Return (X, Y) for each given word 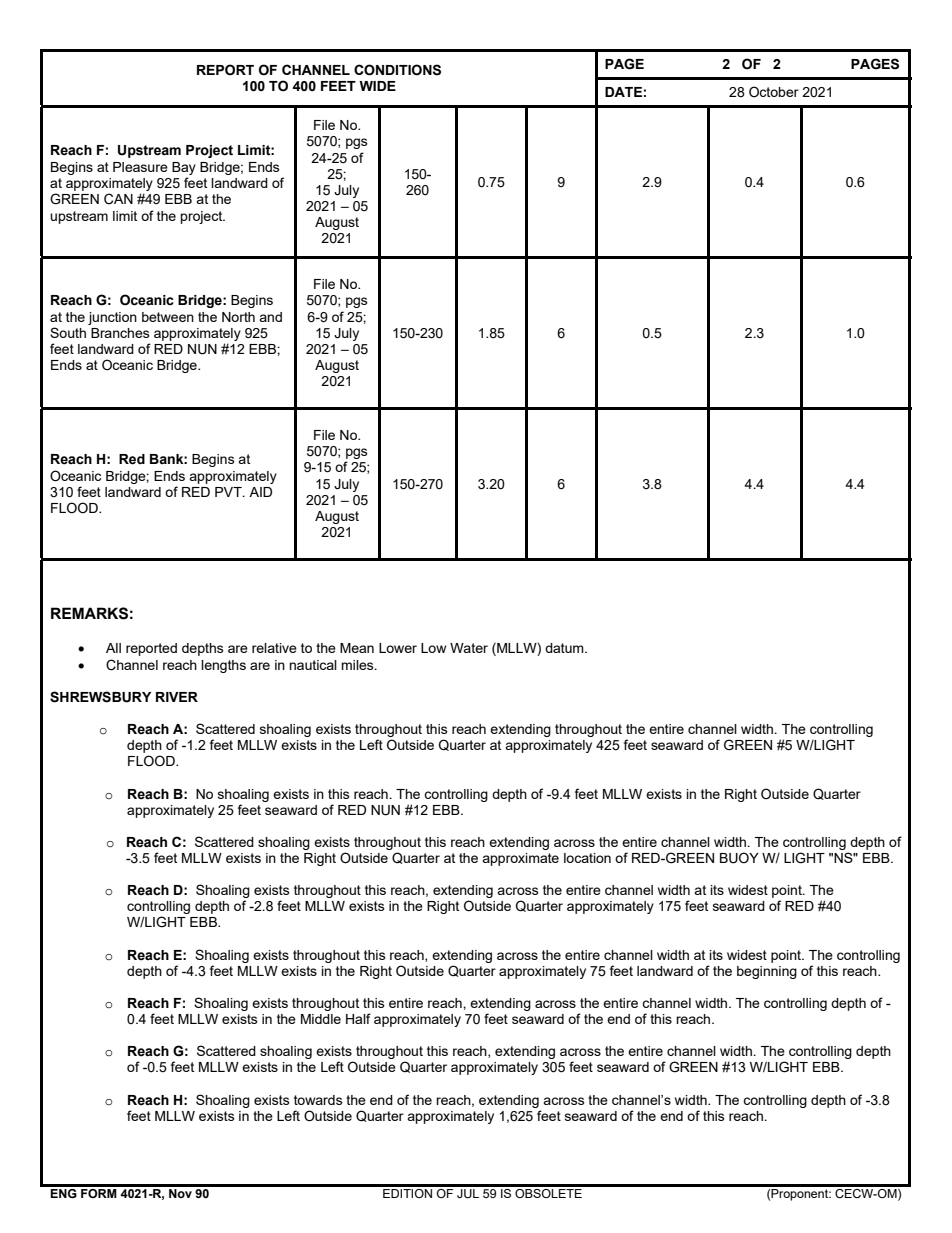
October (774, 91)
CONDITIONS (397, 70)
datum (565, 648)
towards (318, 1100)
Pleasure (140, 167)
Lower (398, 648)
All (113, 648)
